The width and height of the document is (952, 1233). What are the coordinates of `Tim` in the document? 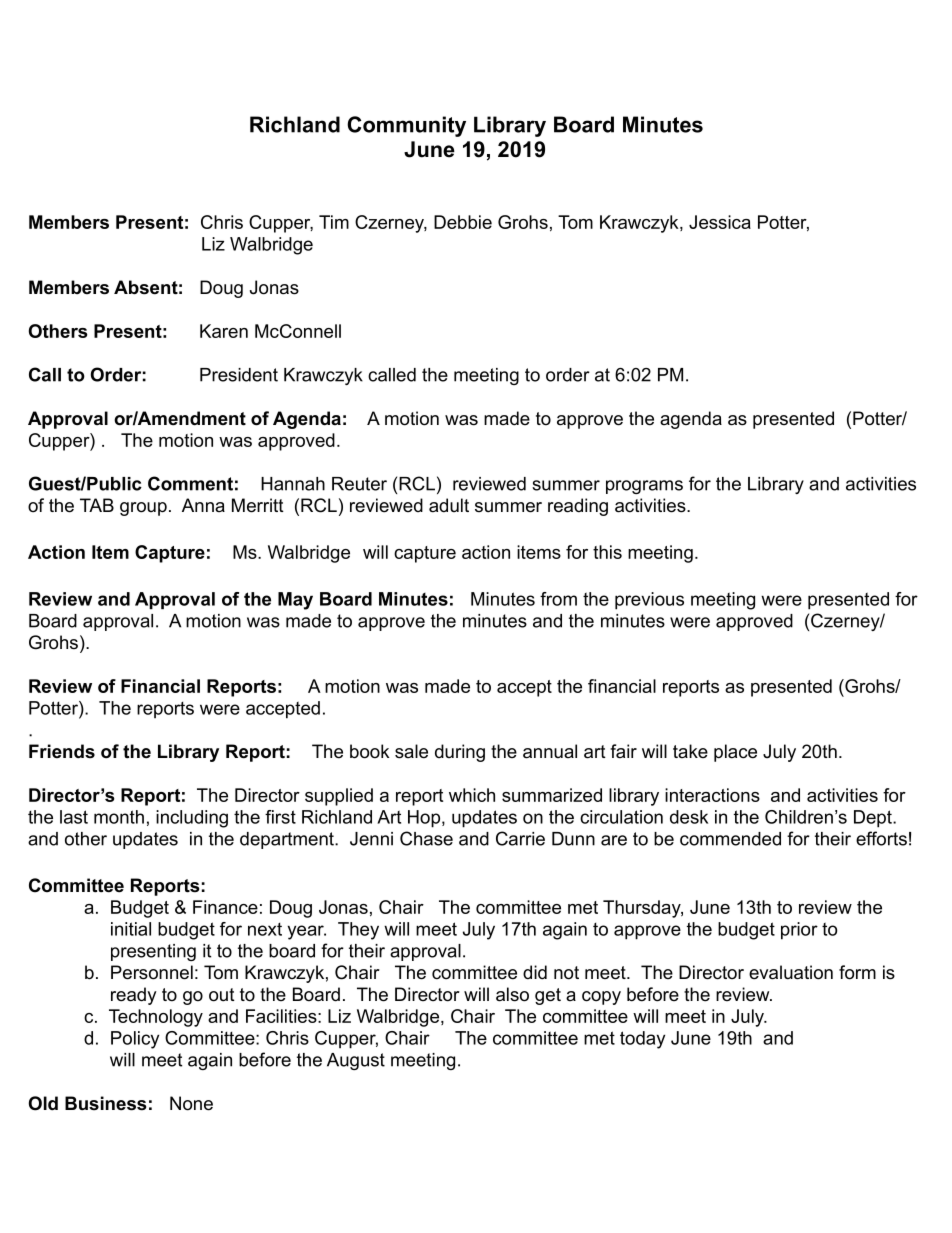 It's located at (334, 222).
